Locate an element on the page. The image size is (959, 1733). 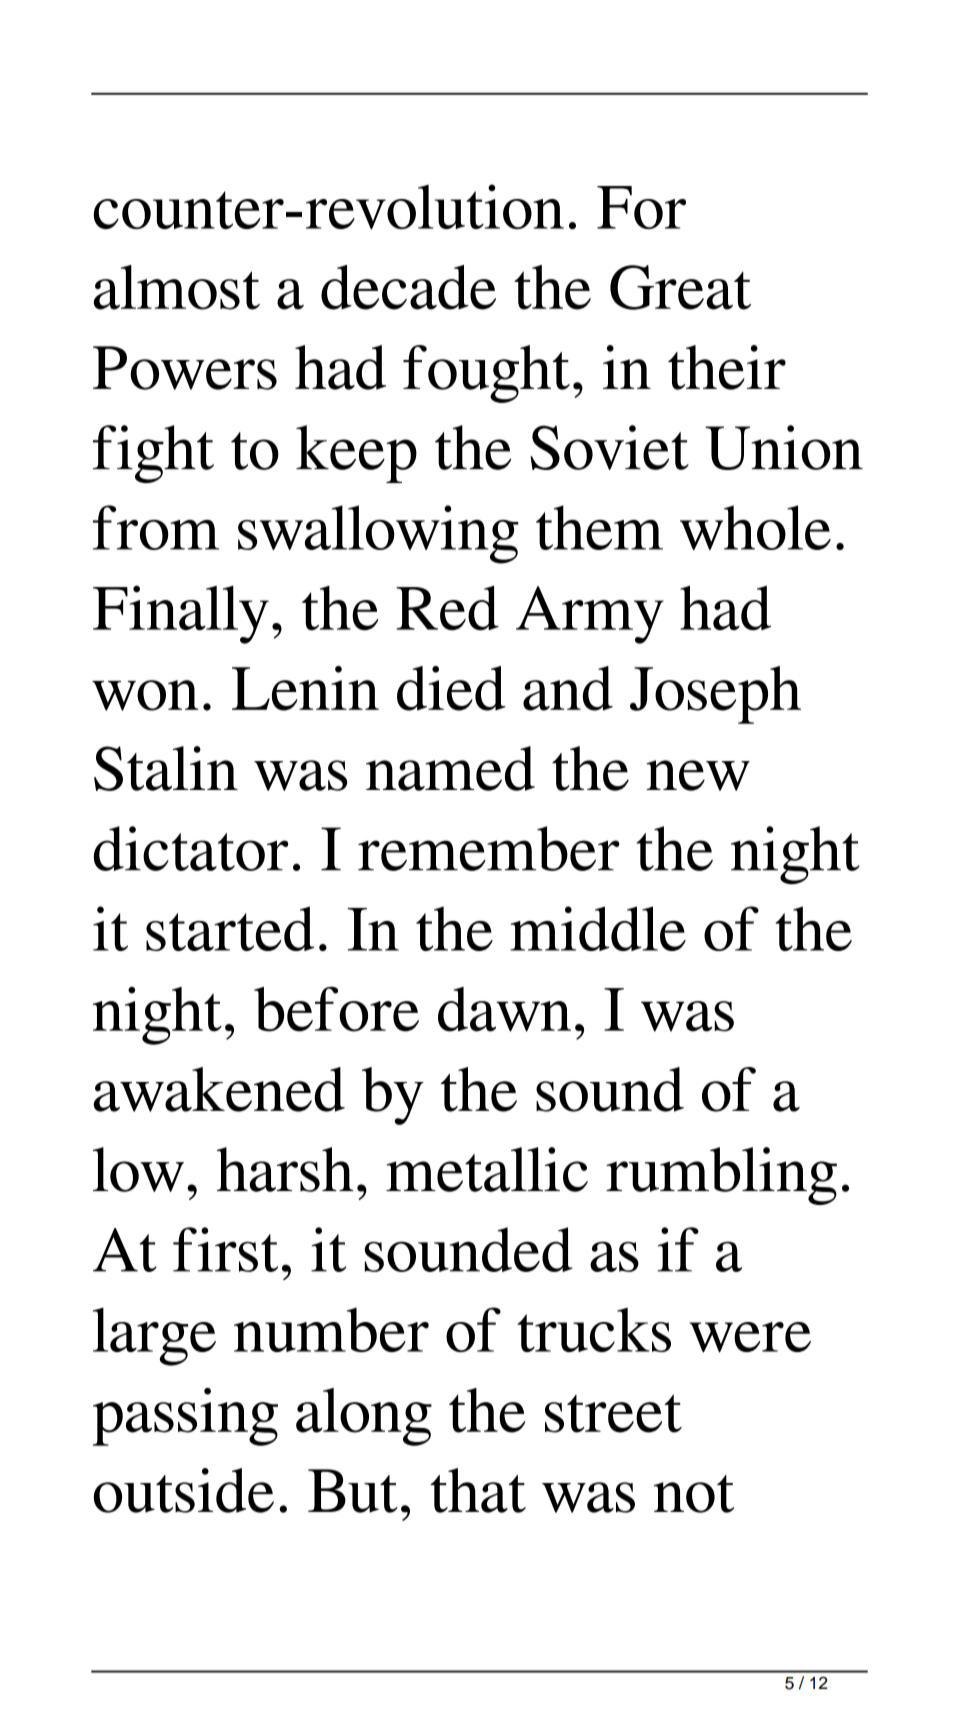
rumbling is located at coordinates (721, 1176).
